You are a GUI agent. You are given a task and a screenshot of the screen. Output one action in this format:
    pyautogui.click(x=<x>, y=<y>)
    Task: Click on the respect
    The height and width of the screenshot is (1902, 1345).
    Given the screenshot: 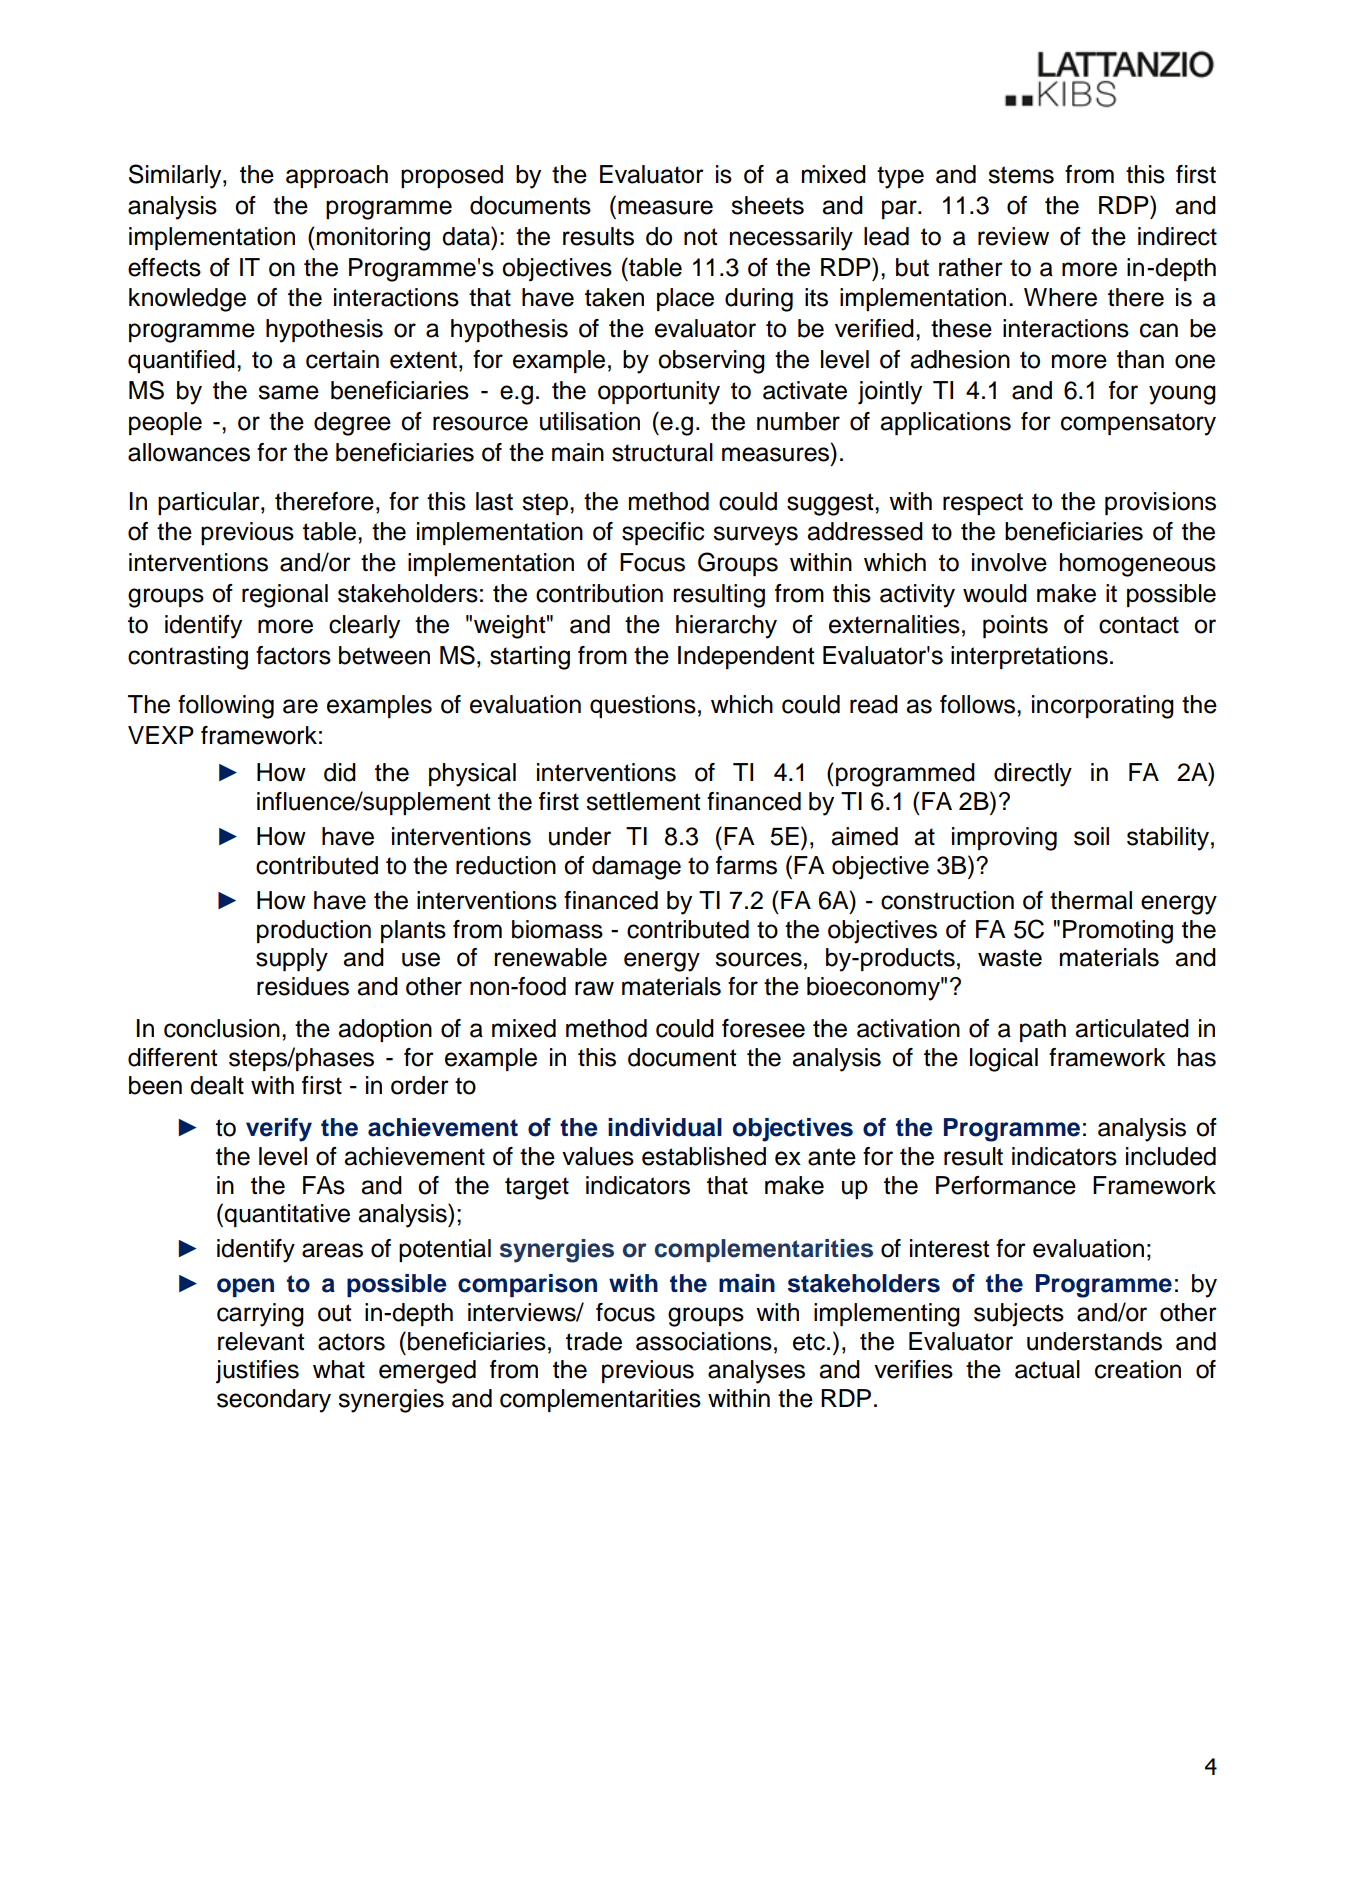 What is the action you would take?
    pyautogui.click(x=983, y=504)
